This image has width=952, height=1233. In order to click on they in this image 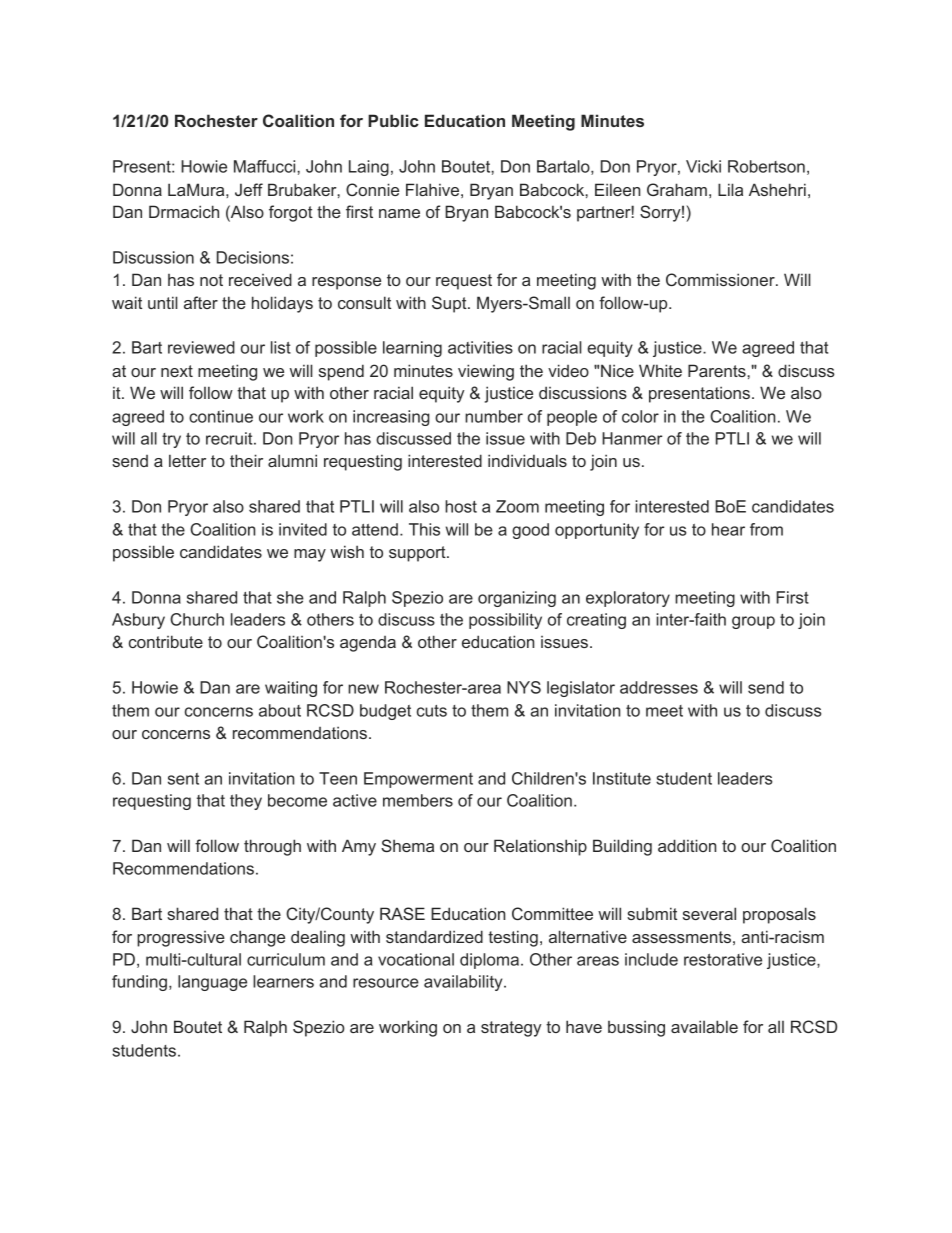, I will do `click(246, 802)`.
